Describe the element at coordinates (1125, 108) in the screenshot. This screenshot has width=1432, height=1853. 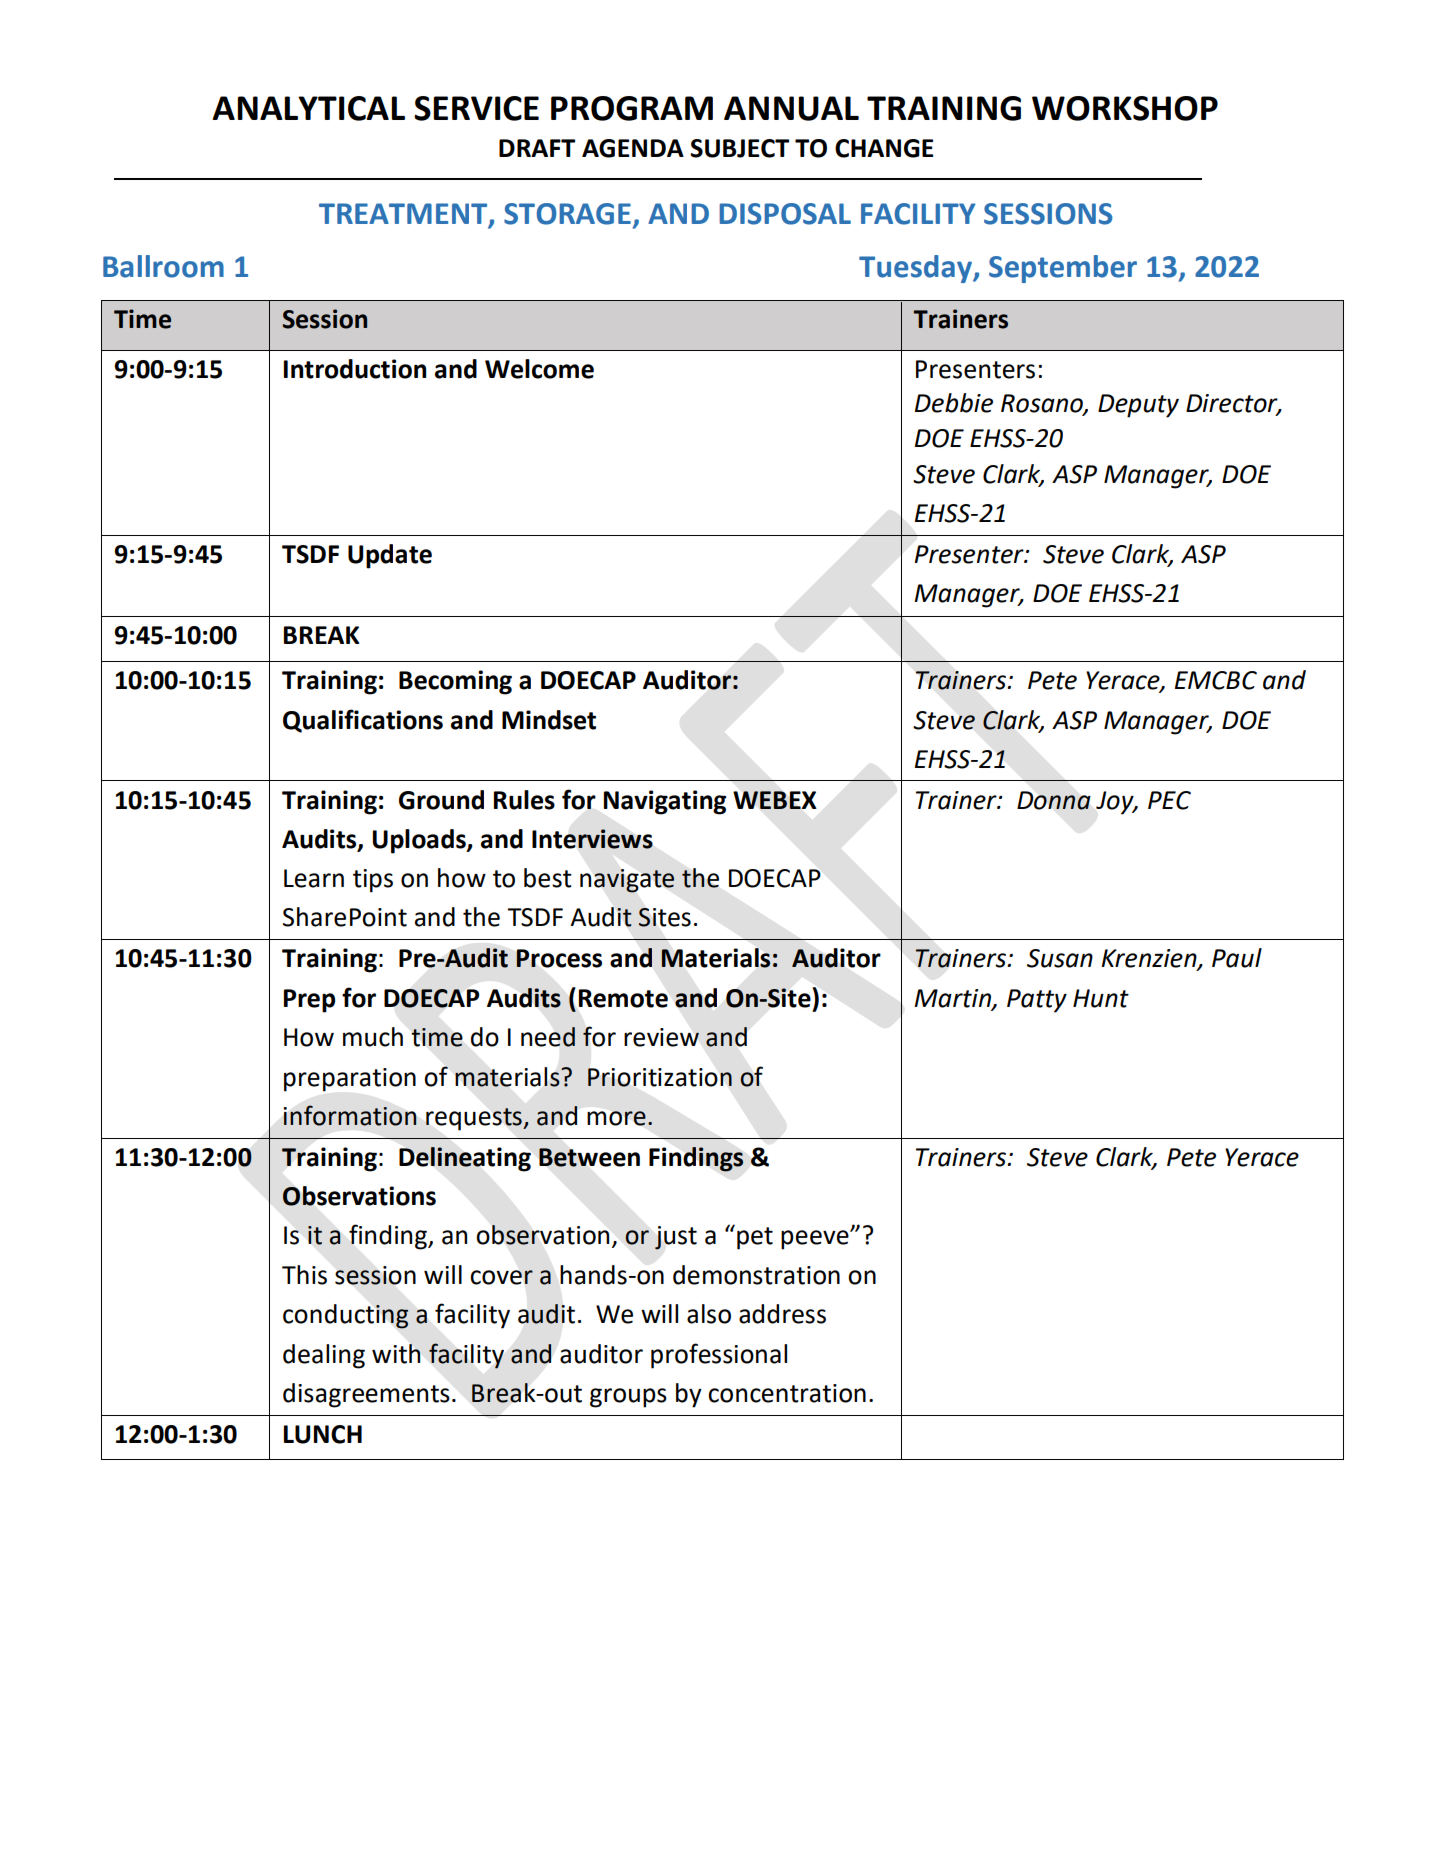
I see `WORKSHOP` at that location.
